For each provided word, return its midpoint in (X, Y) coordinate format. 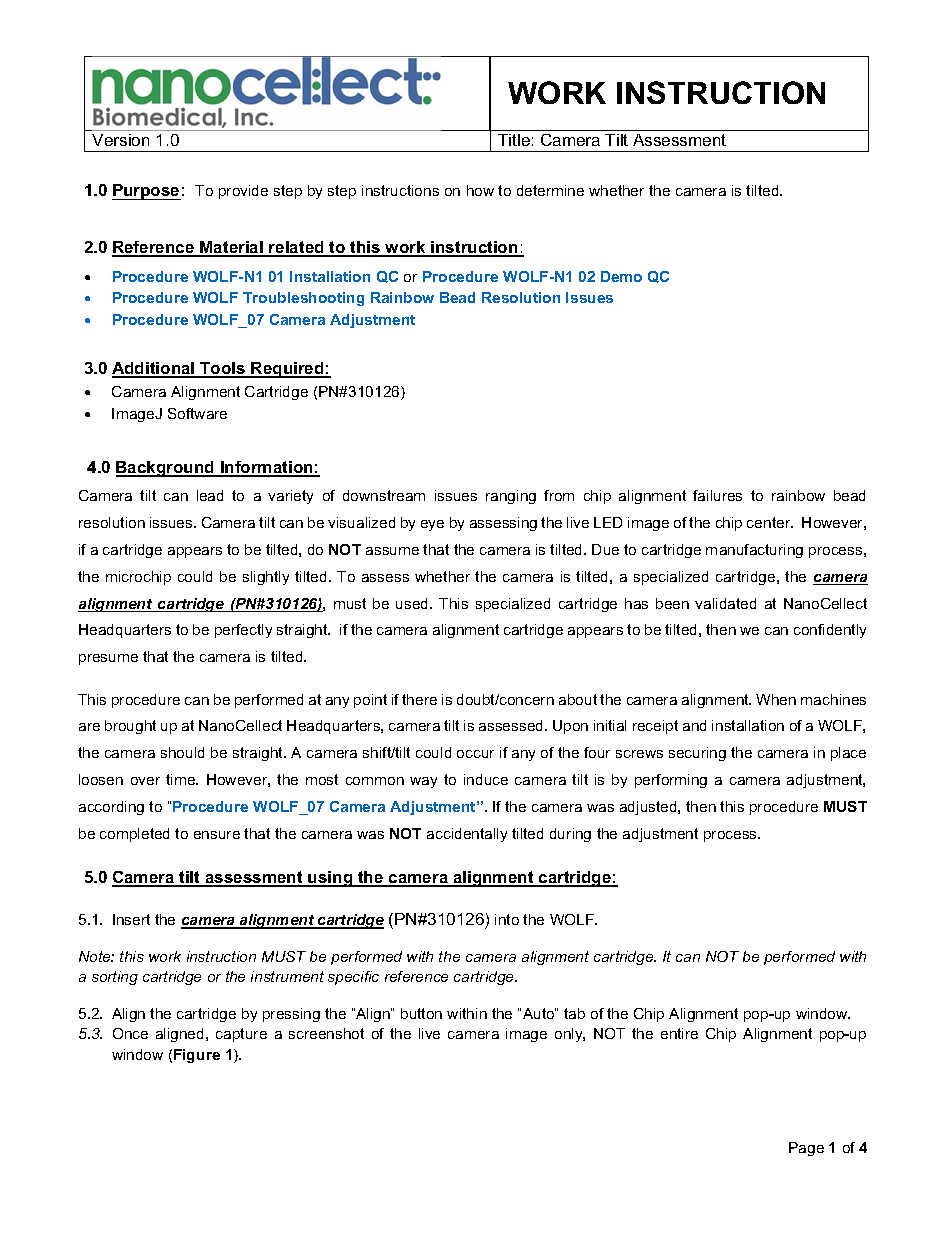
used (413, 603)
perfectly (243, 631)
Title (514, 140)
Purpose (146, 192)
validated (725, 603)
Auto (539, 1013)
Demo (621, 276)
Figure (197, 1056)
